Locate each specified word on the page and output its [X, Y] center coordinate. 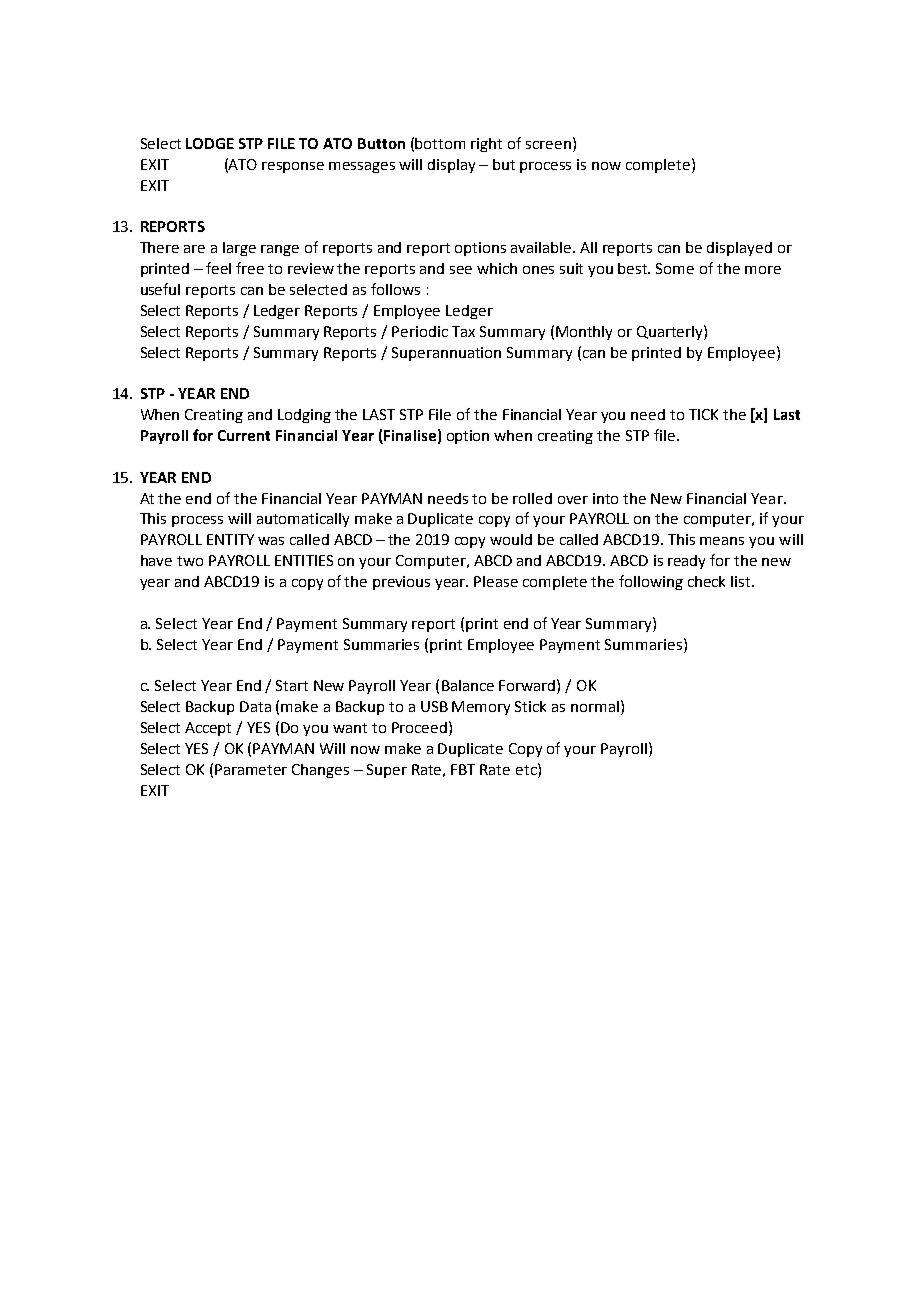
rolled [532, 498]
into [605, 498]
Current [244, 435]
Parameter [251, 769]
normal [595, 706]
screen [548, 145]
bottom [440, 143]
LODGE [210, 143]
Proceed [419, 727]
